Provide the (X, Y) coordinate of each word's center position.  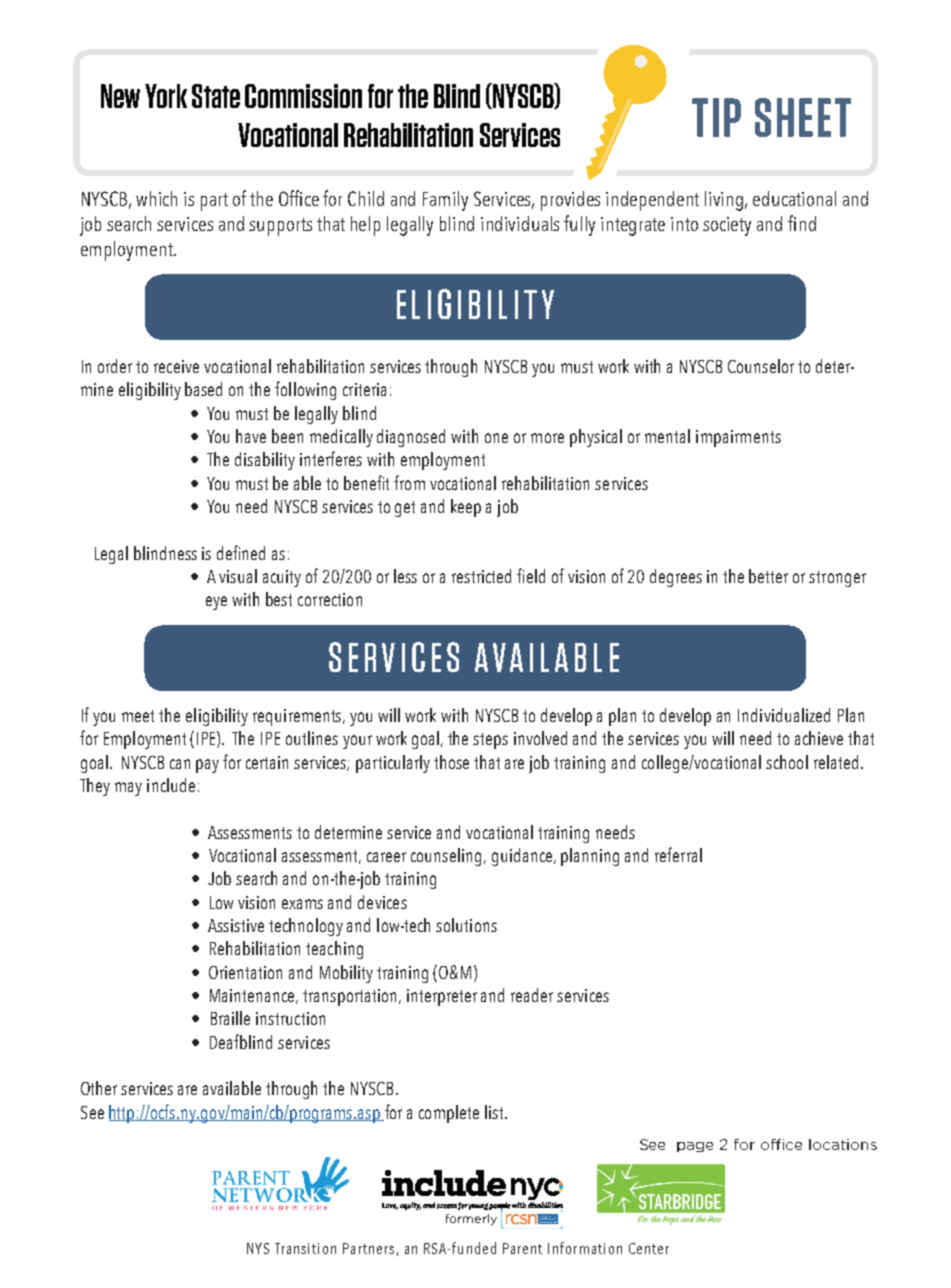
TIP (716, 117)
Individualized (784, 715)
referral (678, 854)
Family (445, 201)
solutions (466, 925)
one (496, 438)
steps (490, 741)
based (203, 389)
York (166, 96)
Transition (305, 1248)
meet (138, 716)
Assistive (236, 925)
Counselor (761, 366)
